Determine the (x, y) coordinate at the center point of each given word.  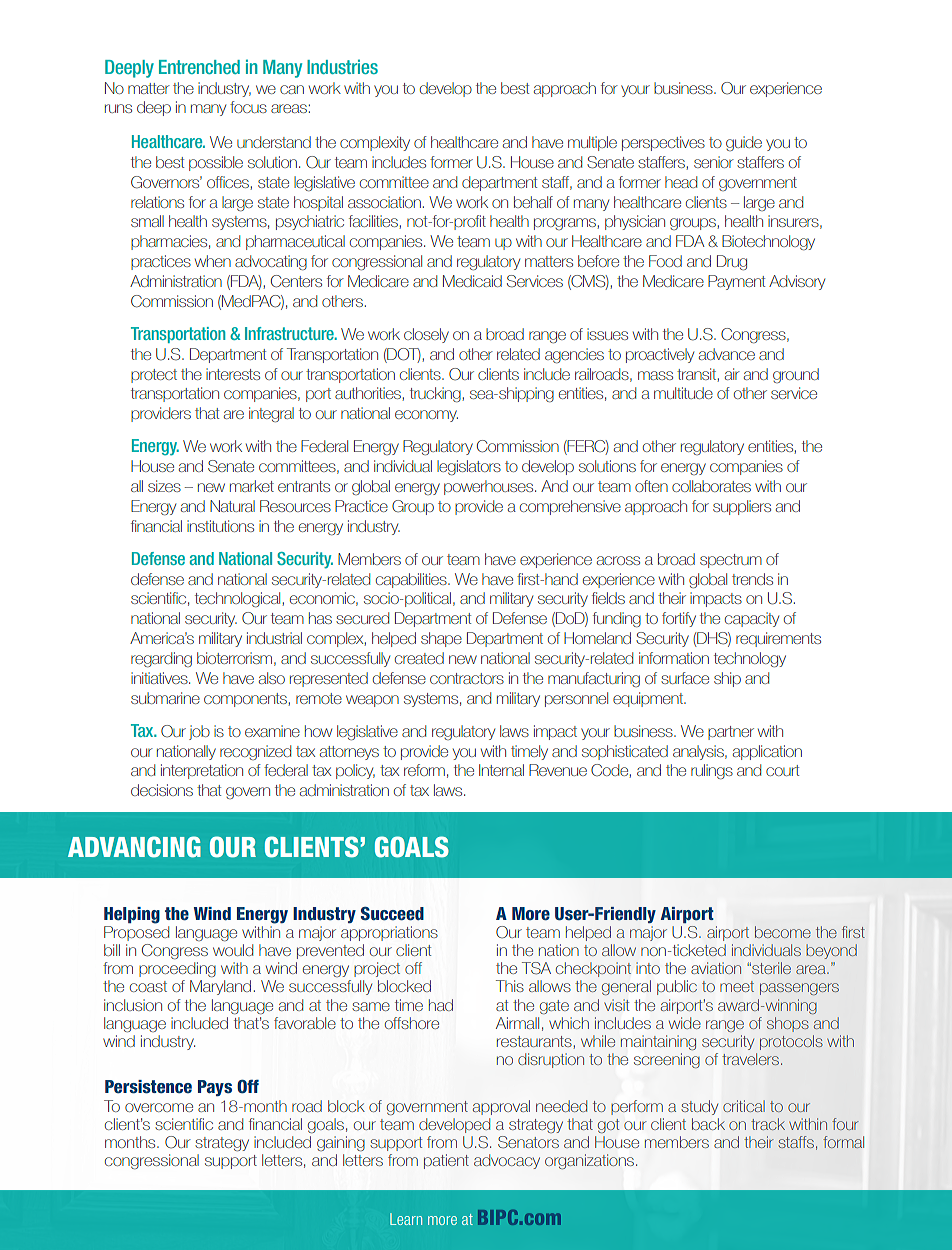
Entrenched (199, 67)
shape (441, 639)
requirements (778, 639)
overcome (159, 1107)
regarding (161, 659)
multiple (592, 143)
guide (744, 143)
